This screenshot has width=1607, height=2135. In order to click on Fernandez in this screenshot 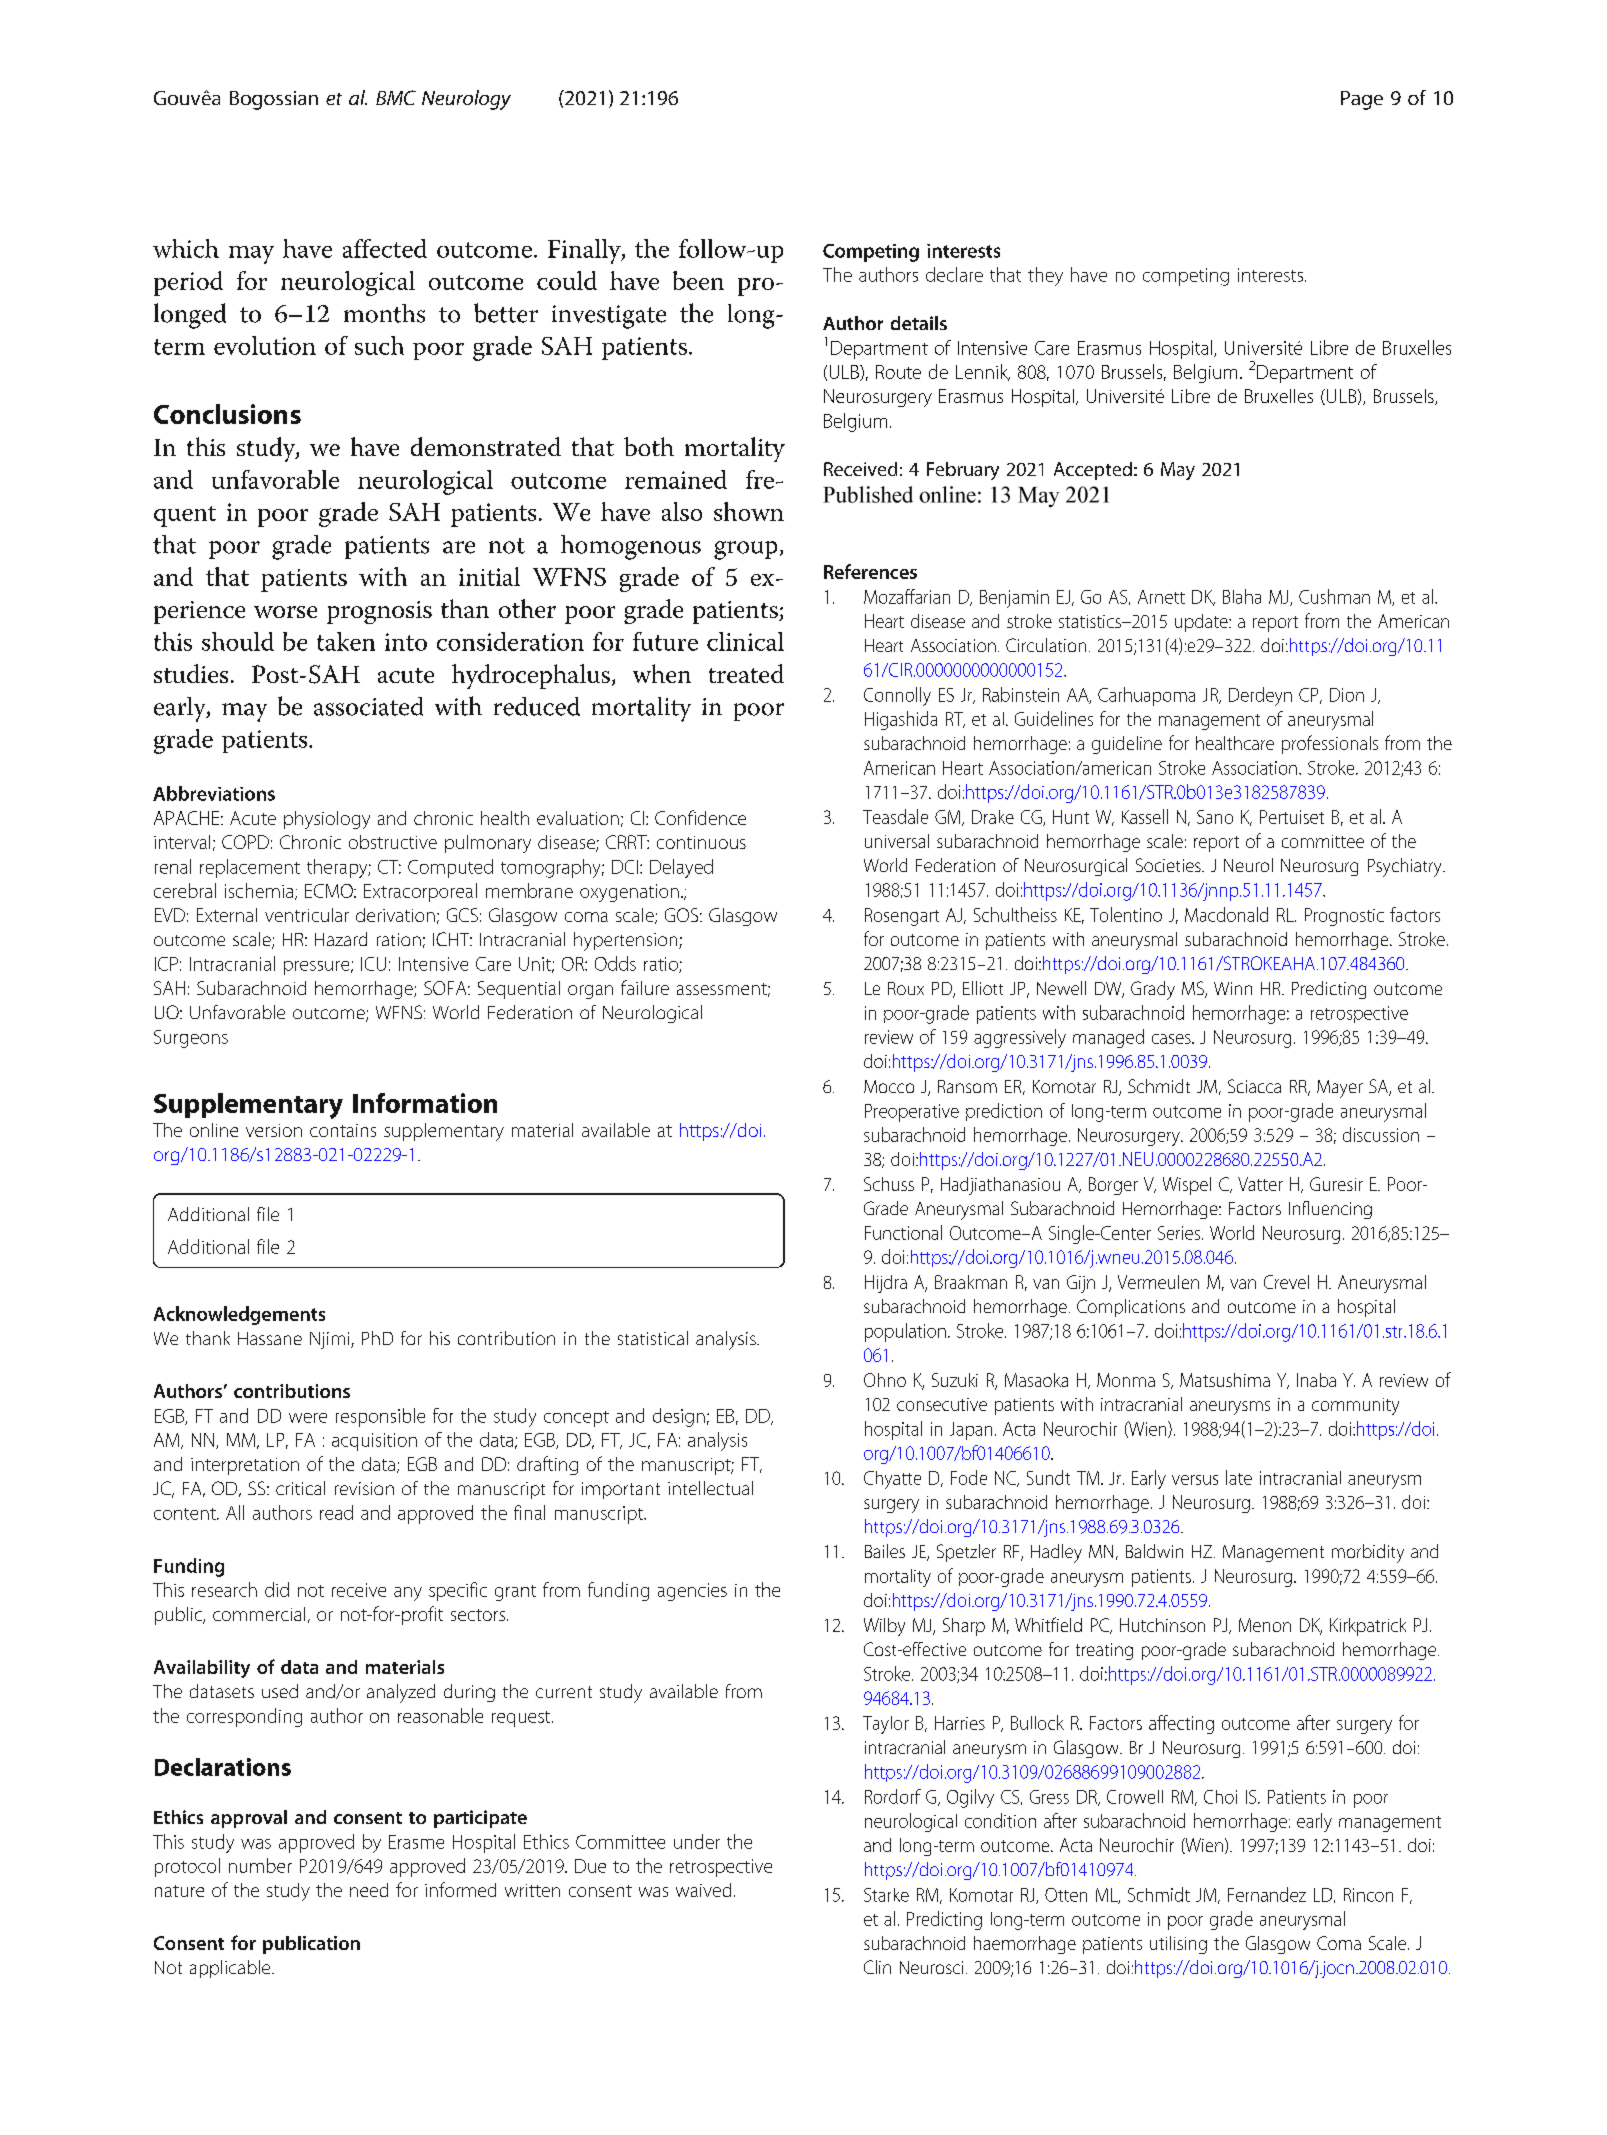, I will do `click(1267, 1894)`.
